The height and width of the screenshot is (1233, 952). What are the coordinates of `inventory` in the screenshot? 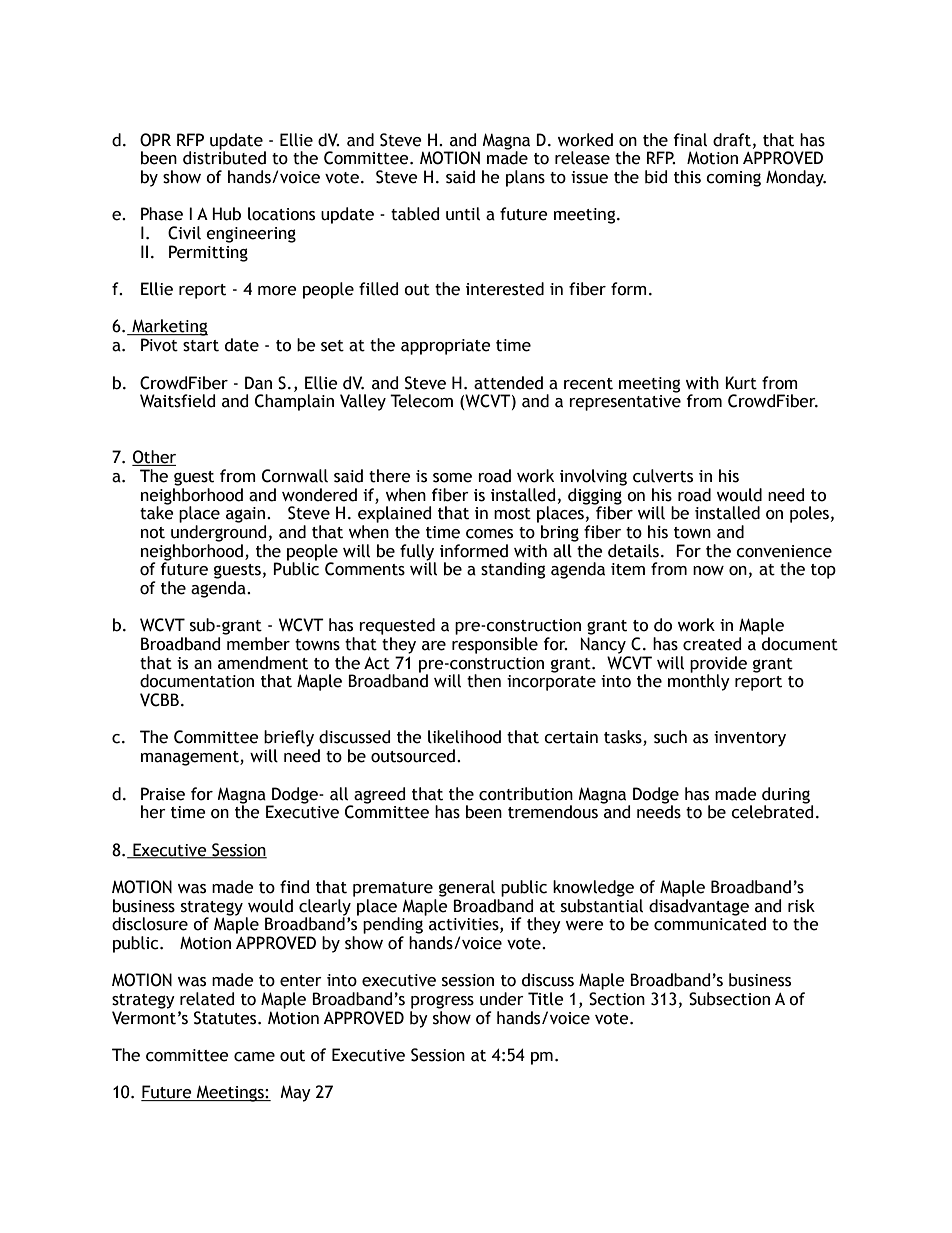 It's located at (750, 739).
